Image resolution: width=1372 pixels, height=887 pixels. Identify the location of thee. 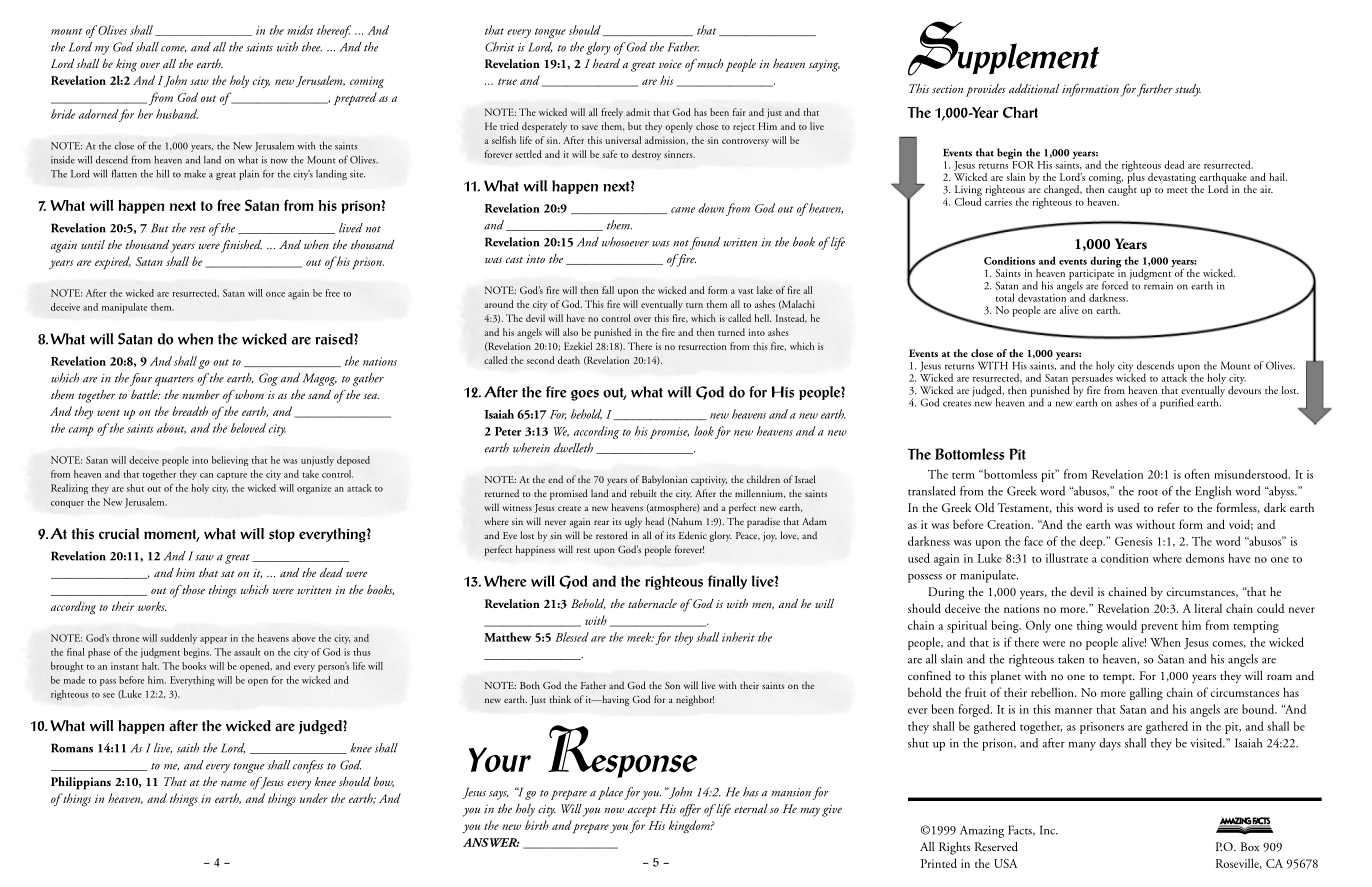
(312, 47).
